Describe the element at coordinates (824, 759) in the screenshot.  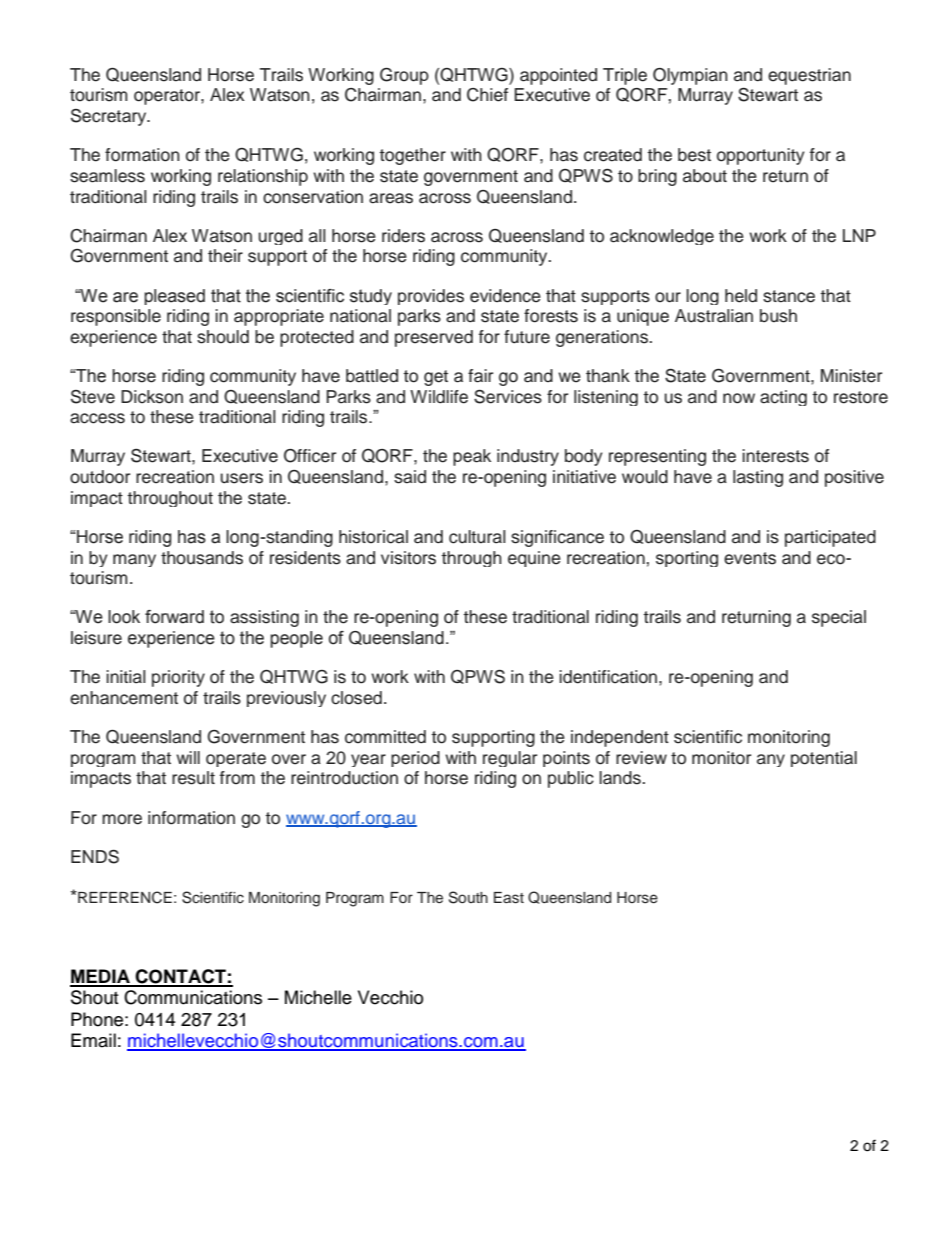
I see `potential` at that location.
